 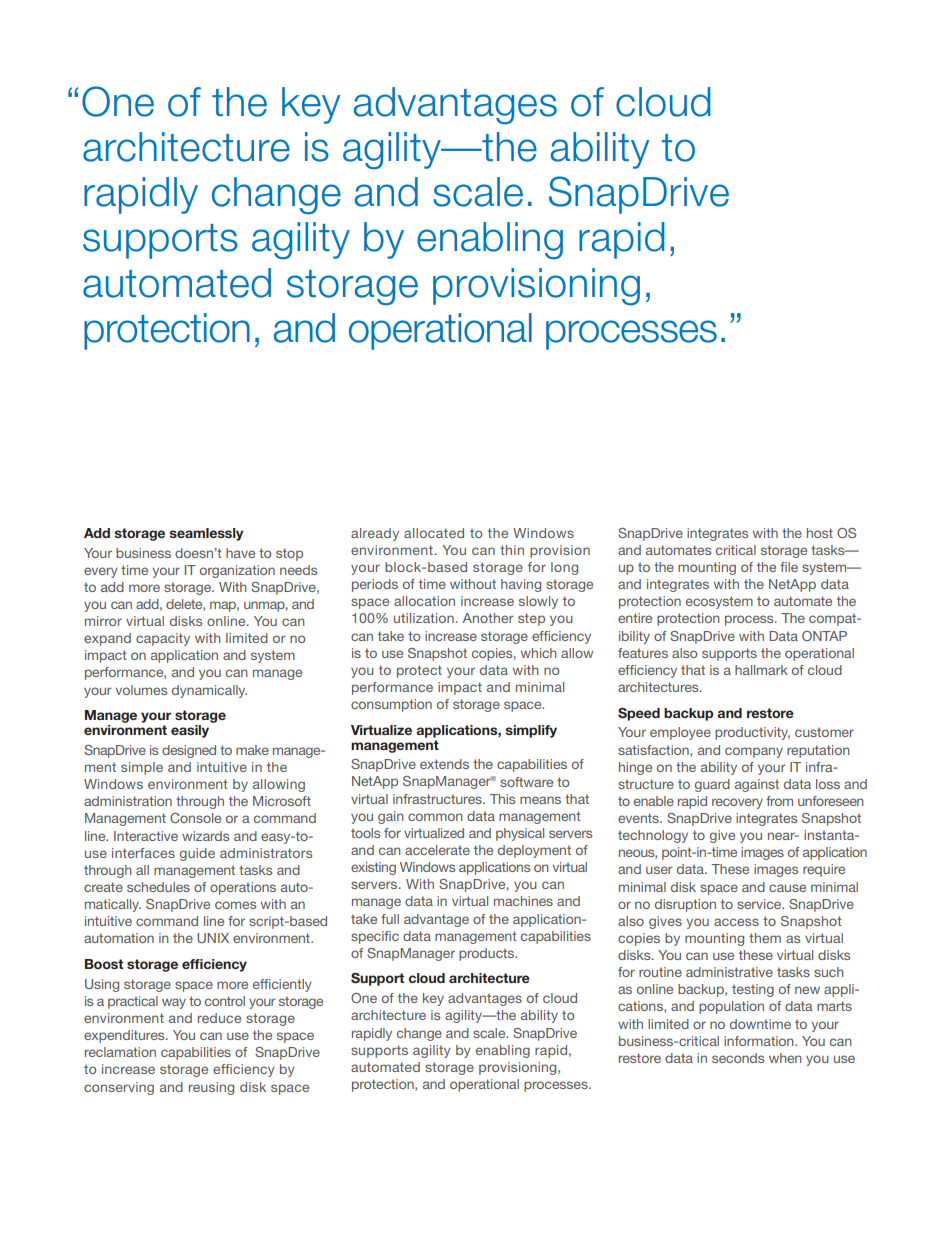 What do you see at coordinates (119, 1088) in the document?
I see `conserving` at bounding box center [119, 1088].
